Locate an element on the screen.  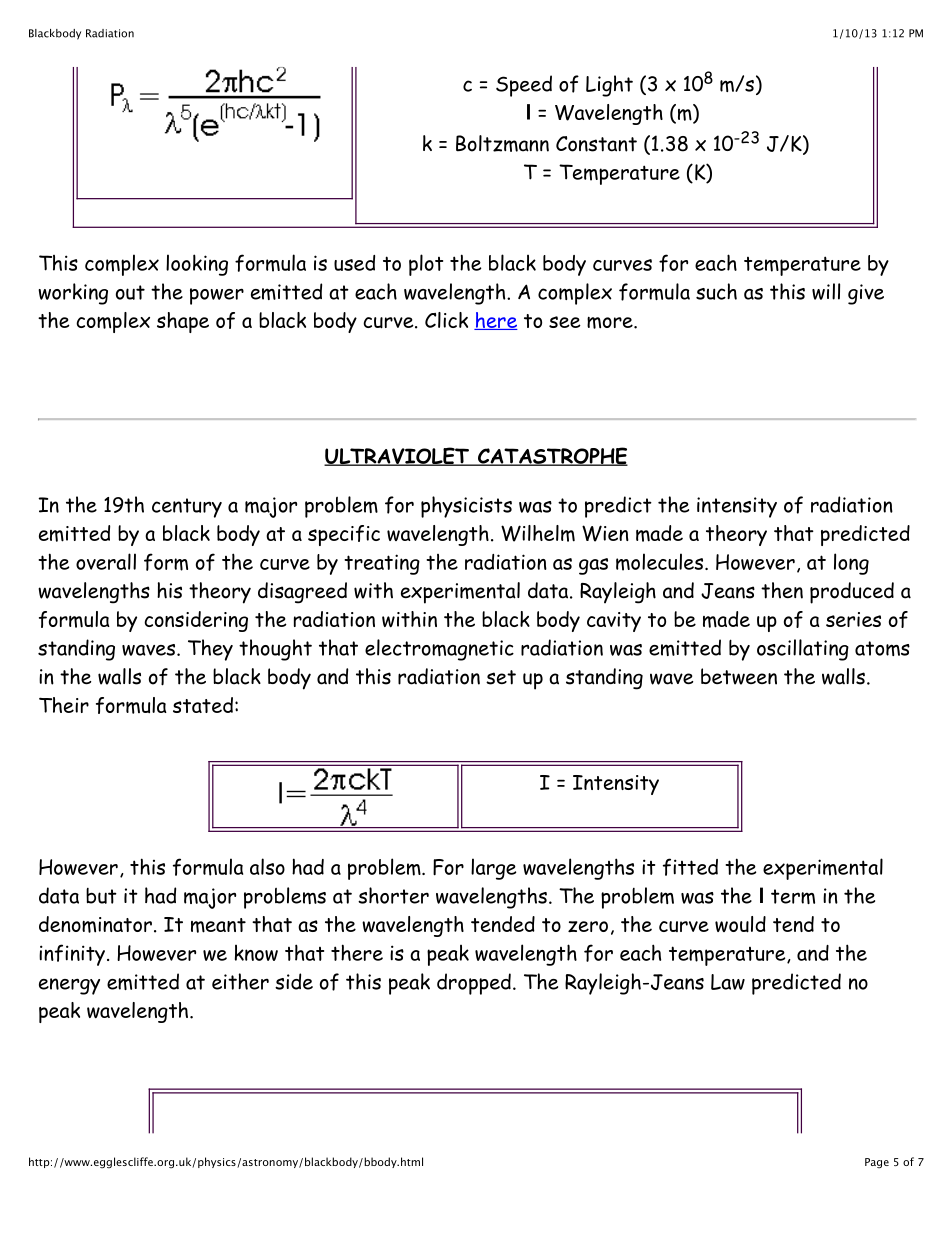
but is located at coordinates (101, 896).
